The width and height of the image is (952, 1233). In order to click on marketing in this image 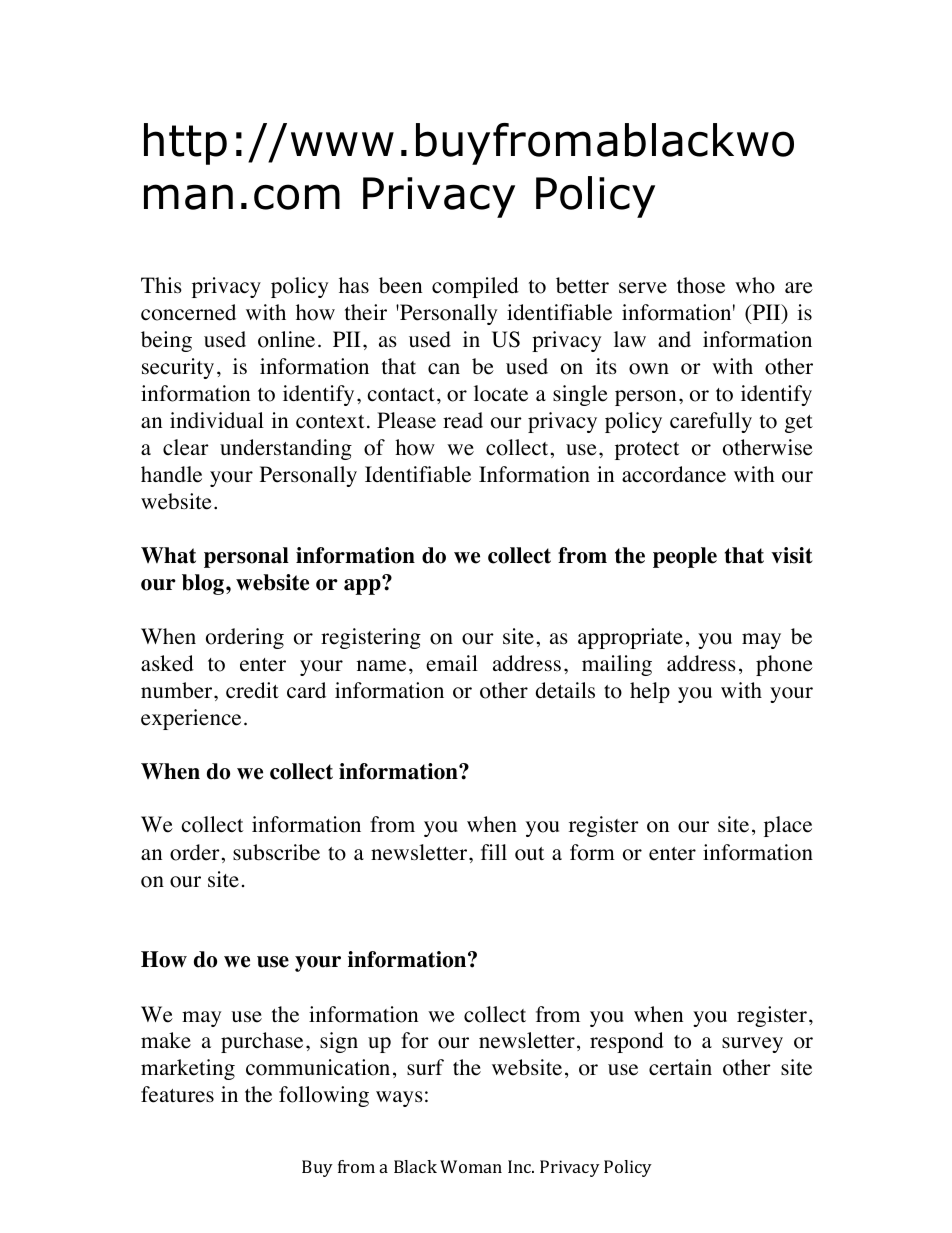, I will do `click(188, 1069)`.
